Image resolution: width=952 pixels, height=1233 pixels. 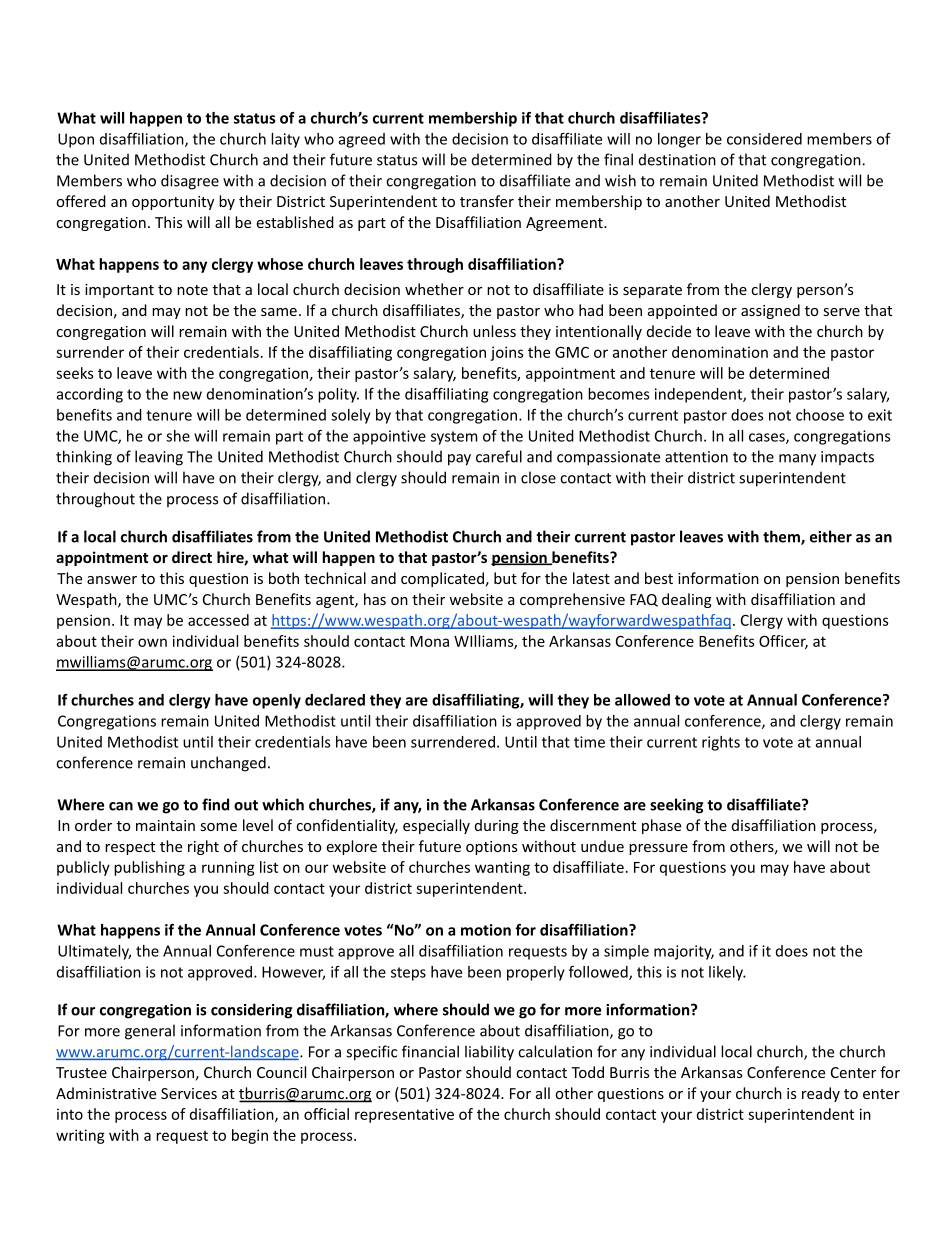 What do you see at coordinates (149, 868) in the screenshot?
I see `publishing` at bounding box center [149, 868].
